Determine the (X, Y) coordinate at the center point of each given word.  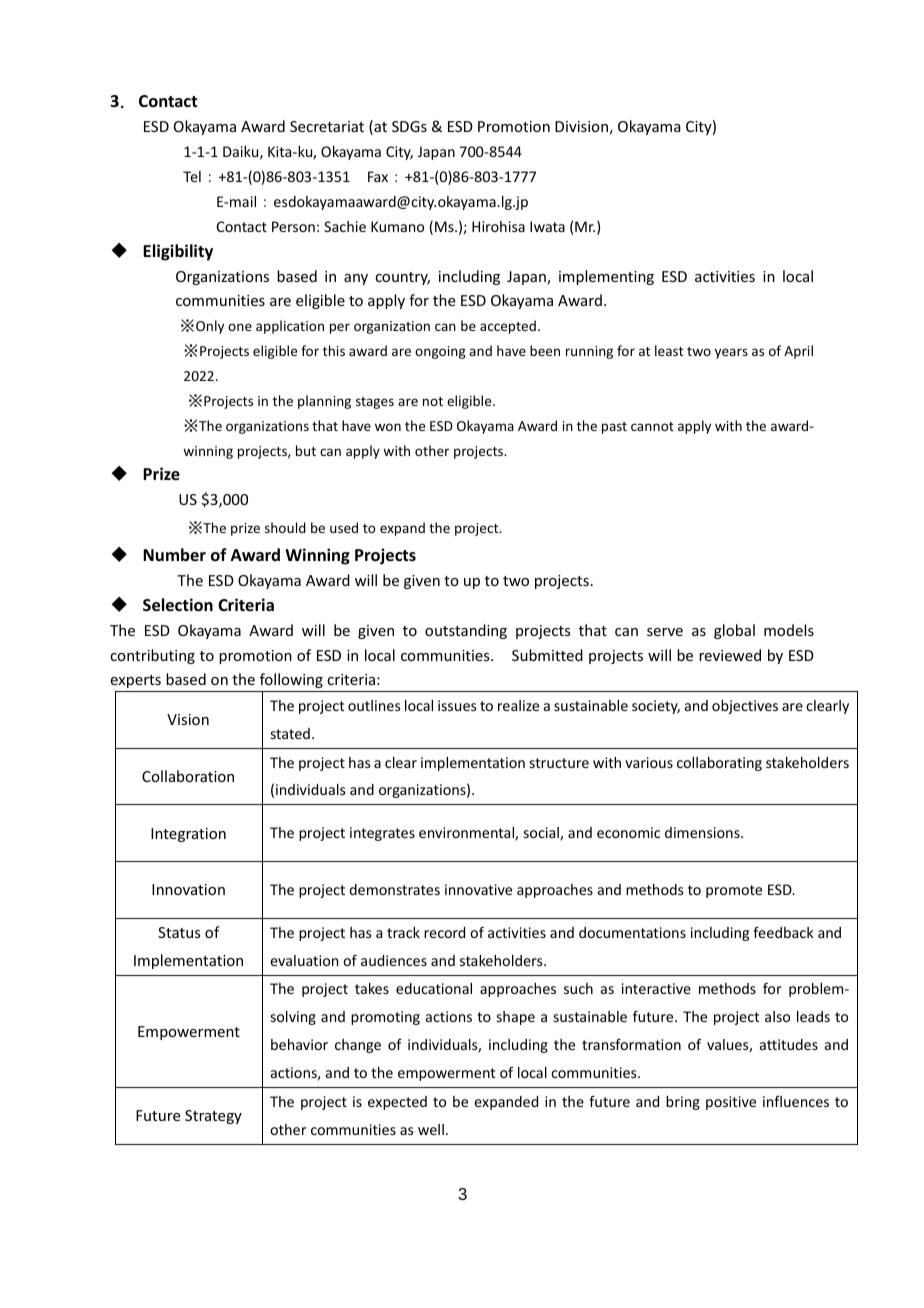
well (431, 1129)
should (285, 527)
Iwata (547, 226)
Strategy (213, 1117)
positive (731, 1103)
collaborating (719, 764)
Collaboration (188, 776)
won (388, 427)
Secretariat (327, 126)
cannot (652, 426)
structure (559, 763)
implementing (606, 277)
